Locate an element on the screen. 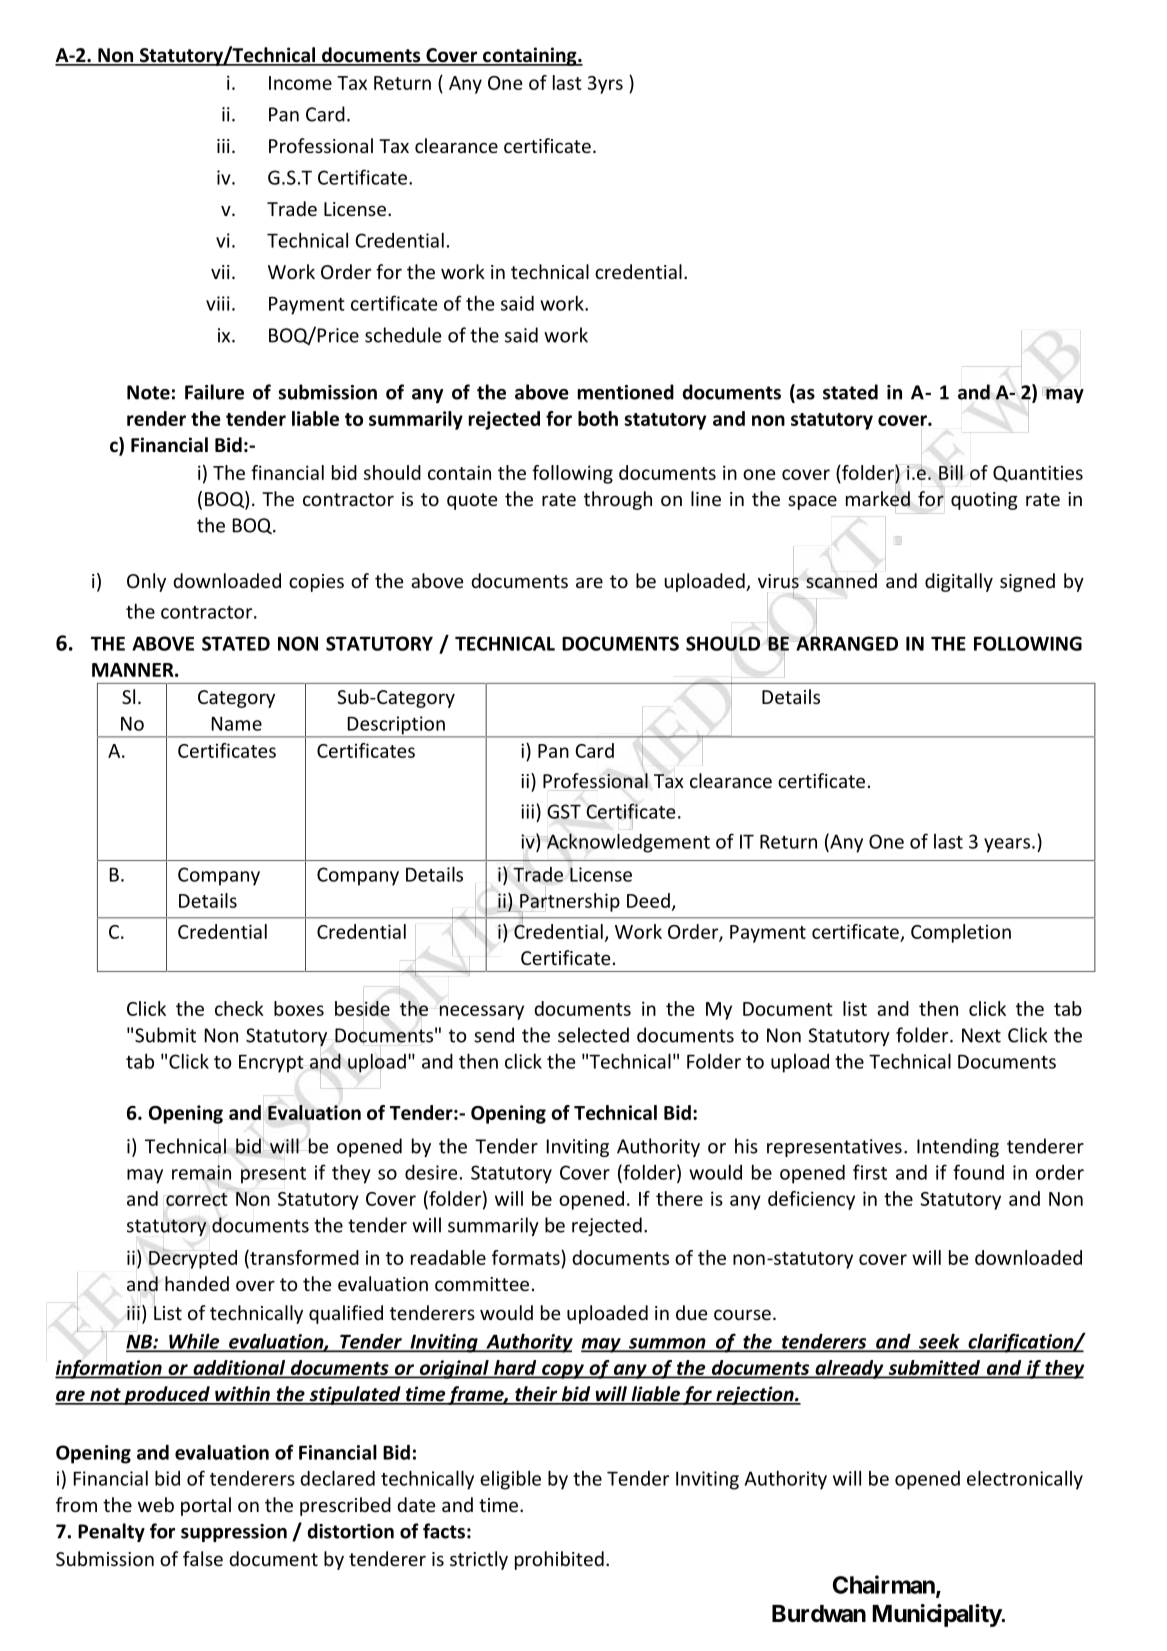 The height and width of the screenshot is (1651, 1167). Bill is located at coordinates (951, 472).
